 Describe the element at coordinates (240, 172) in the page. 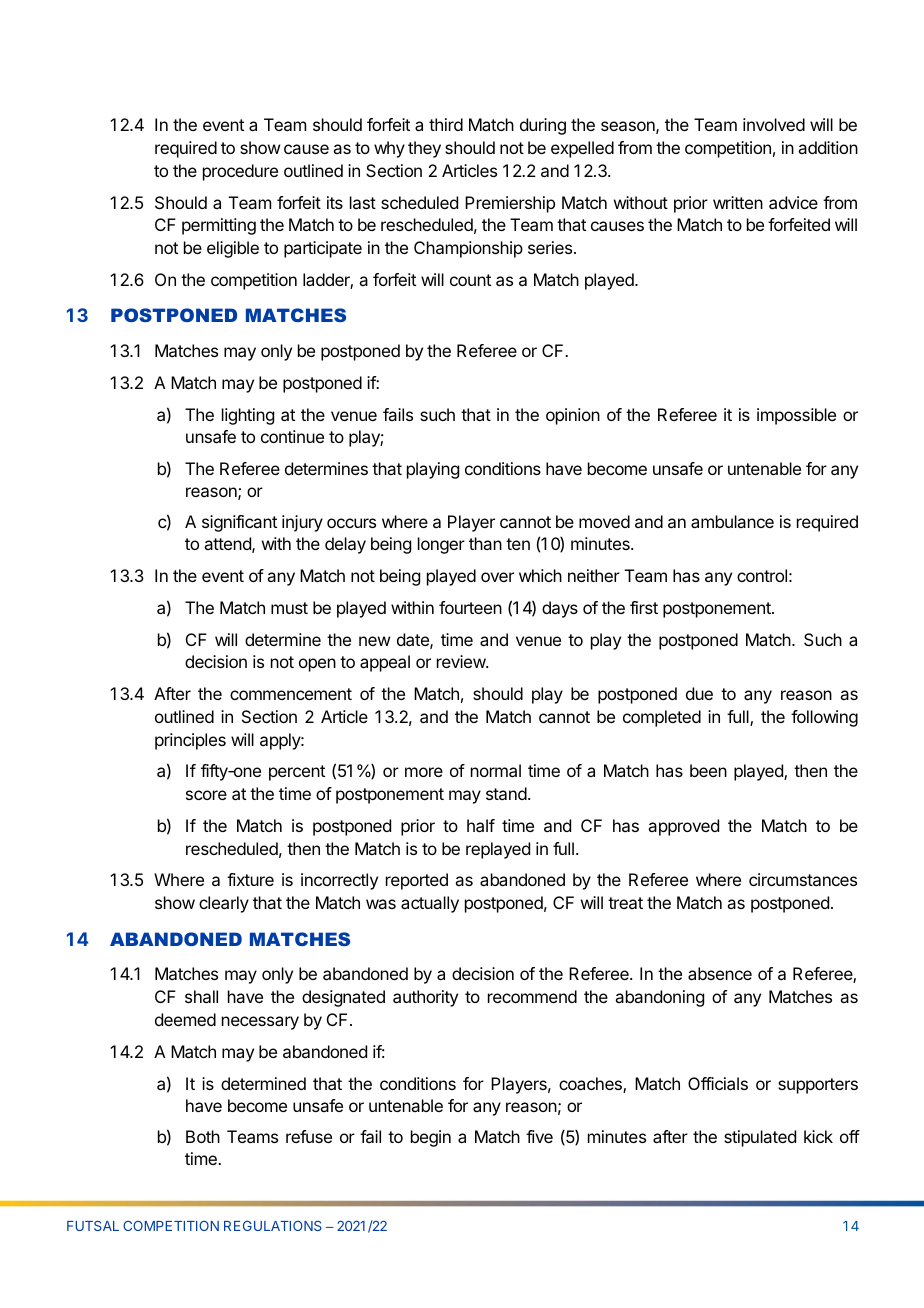

I see `procedure` at that location.
